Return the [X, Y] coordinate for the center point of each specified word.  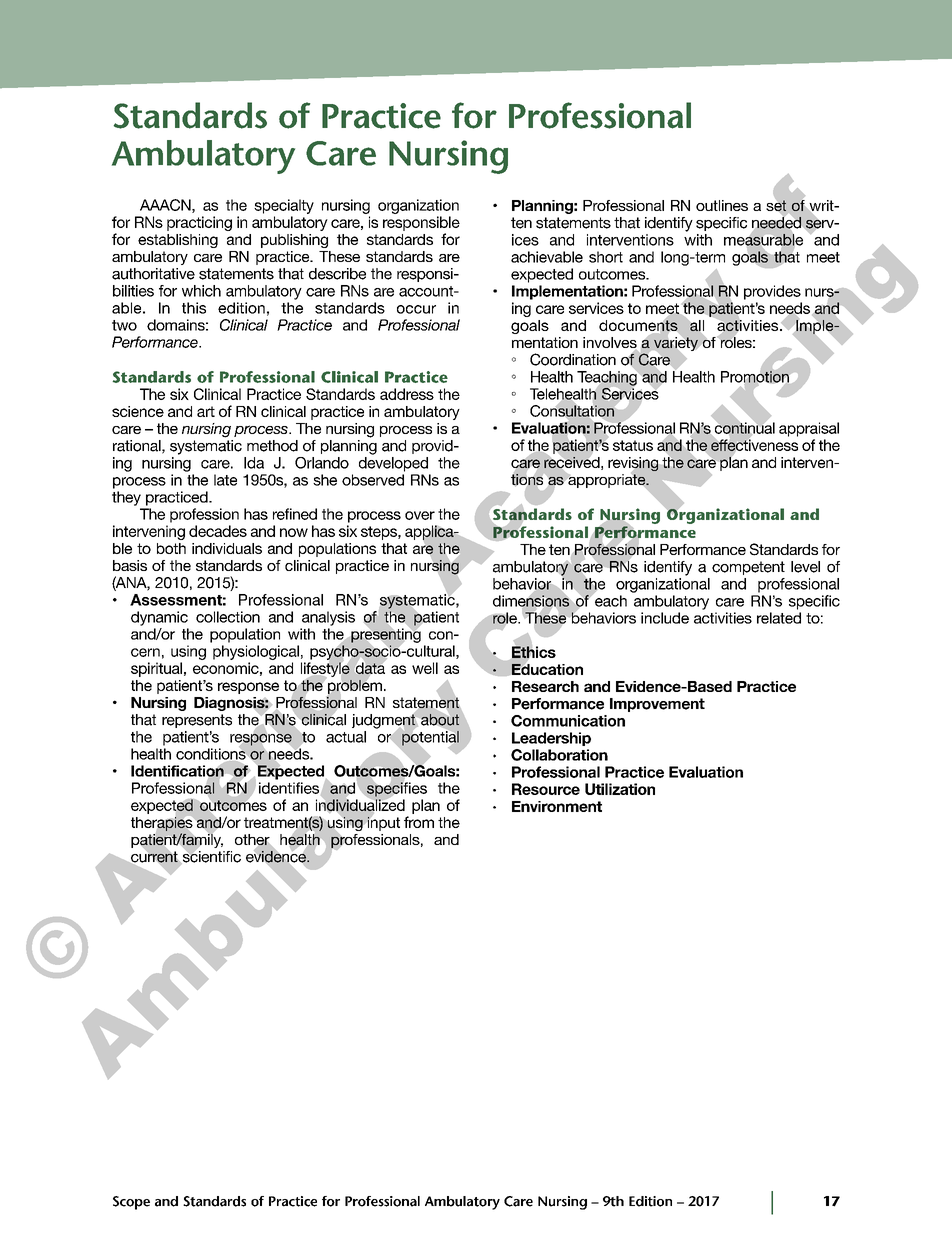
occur [416, 309]
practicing [199, 223]
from [419, 822]
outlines [722, 205]
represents [197, 721]
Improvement [657, 705]
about [440, 720]
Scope [131, 1203]
